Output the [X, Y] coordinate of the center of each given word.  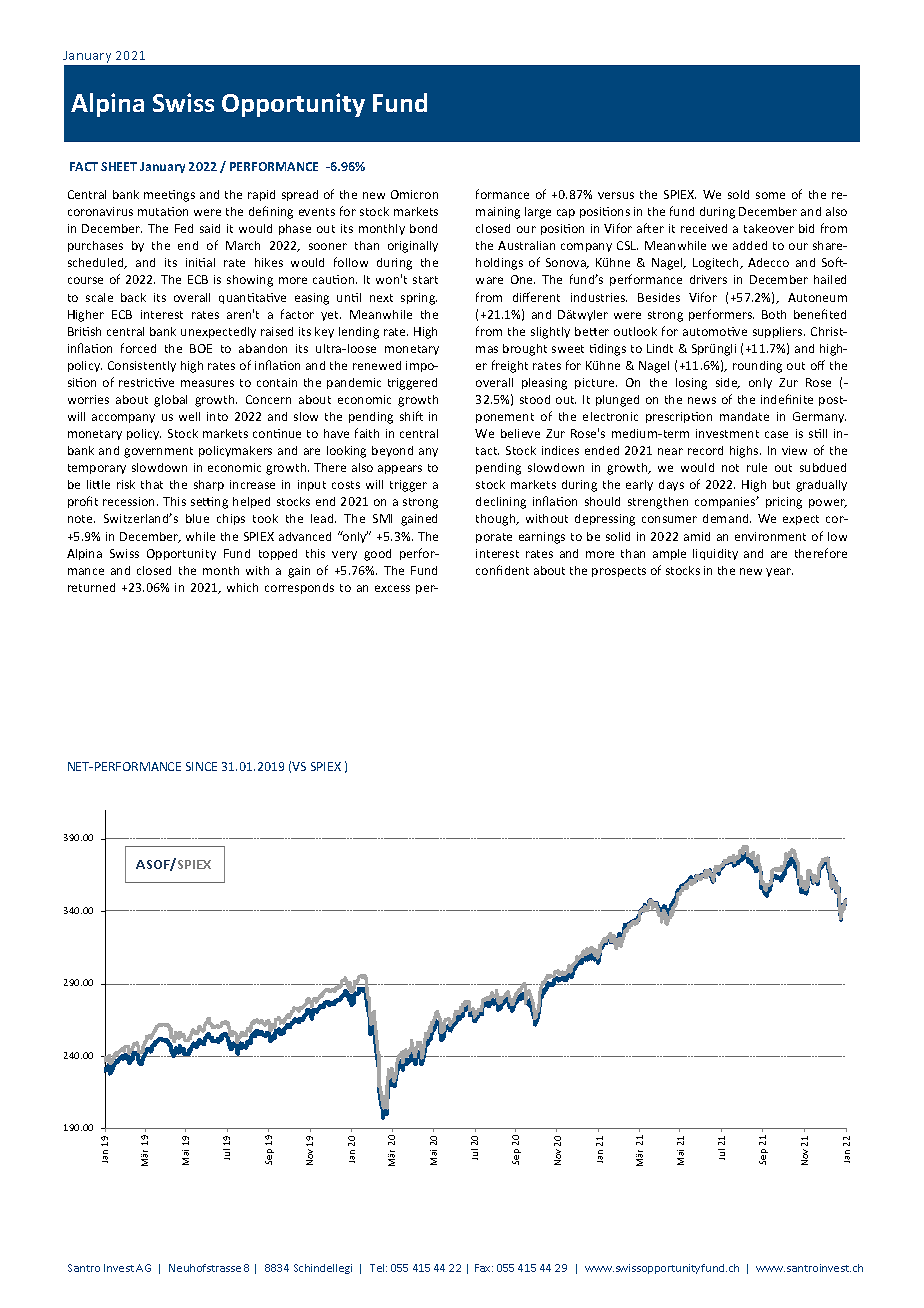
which [242, 587]
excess [392, 588]
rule [757, 467]
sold [738, 194]
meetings [169, 196]
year [779, 572]
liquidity [715, 554]
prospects [619, 572]
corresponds [299, 588]
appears [400, 469]
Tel [378, 1268]
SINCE [201, 766]
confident [502, 570]
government [158, 452]
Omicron [414, 194]
